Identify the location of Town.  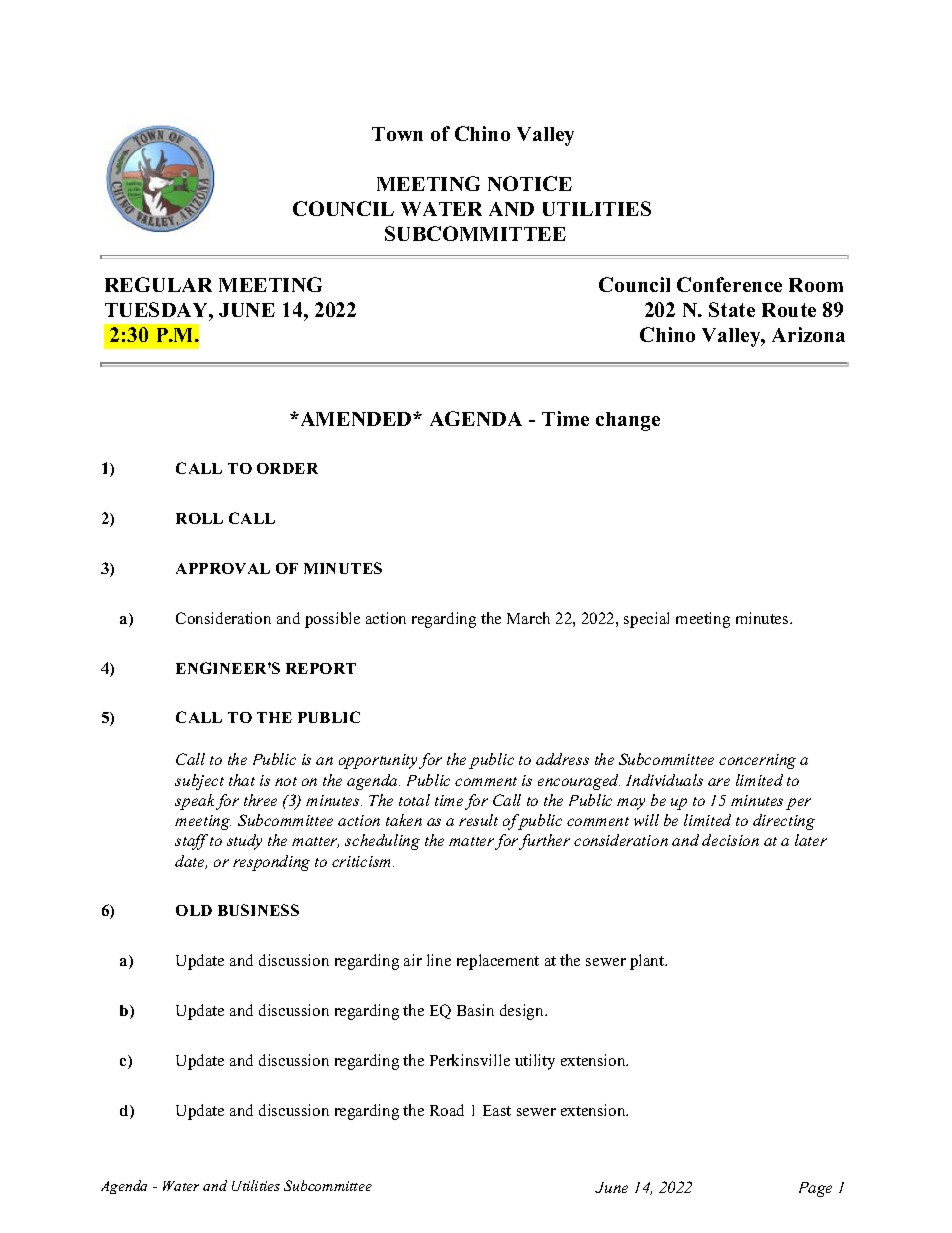
(397, 134).
